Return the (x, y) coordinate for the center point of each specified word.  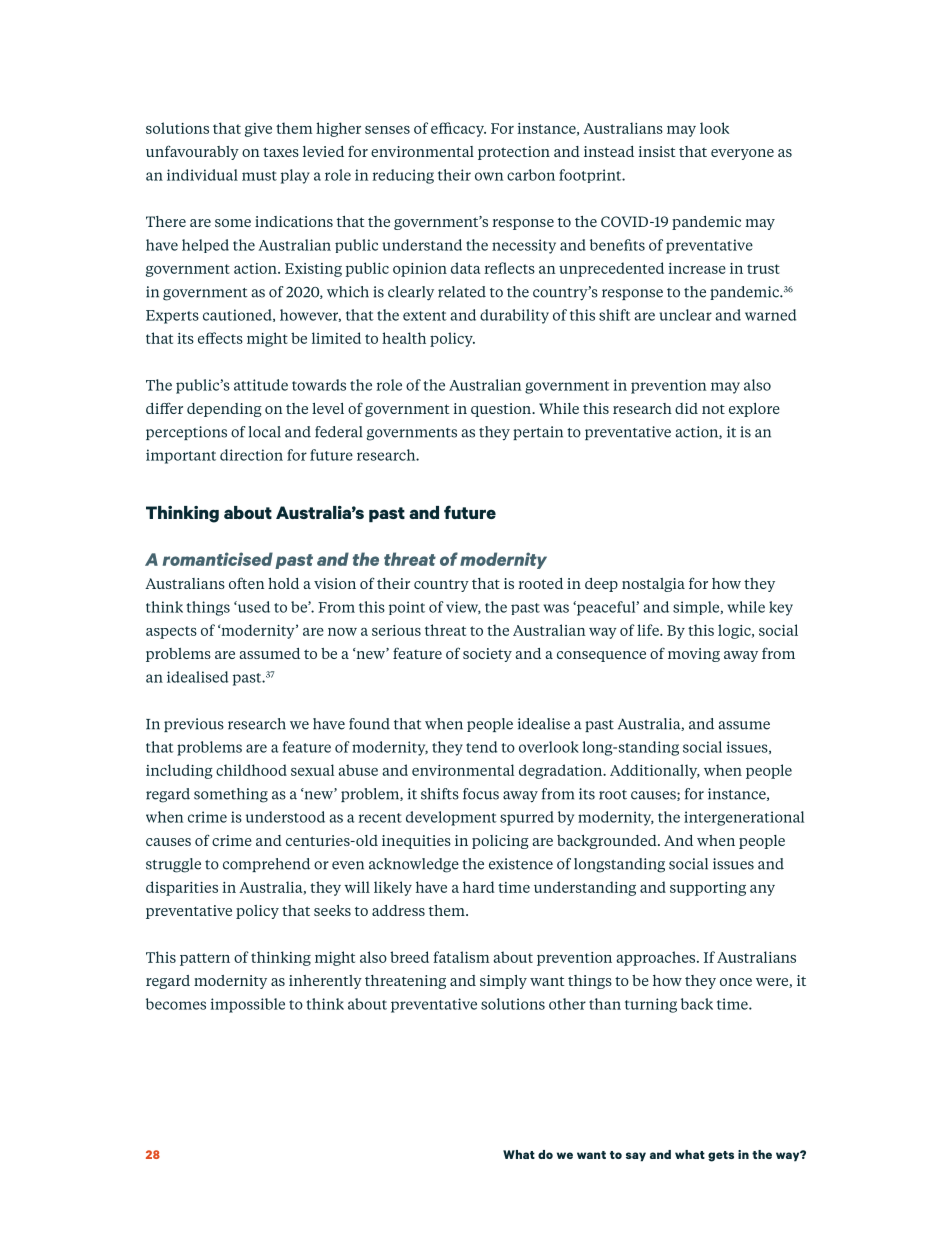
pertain (538, 433)
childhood (251, 770)
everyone (742, 154)
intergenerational (744, 818)
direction (251, 455)
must (259, 176)
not (713, 409)
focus (481, 794)
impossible (248, 1005)
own (489, 176)
